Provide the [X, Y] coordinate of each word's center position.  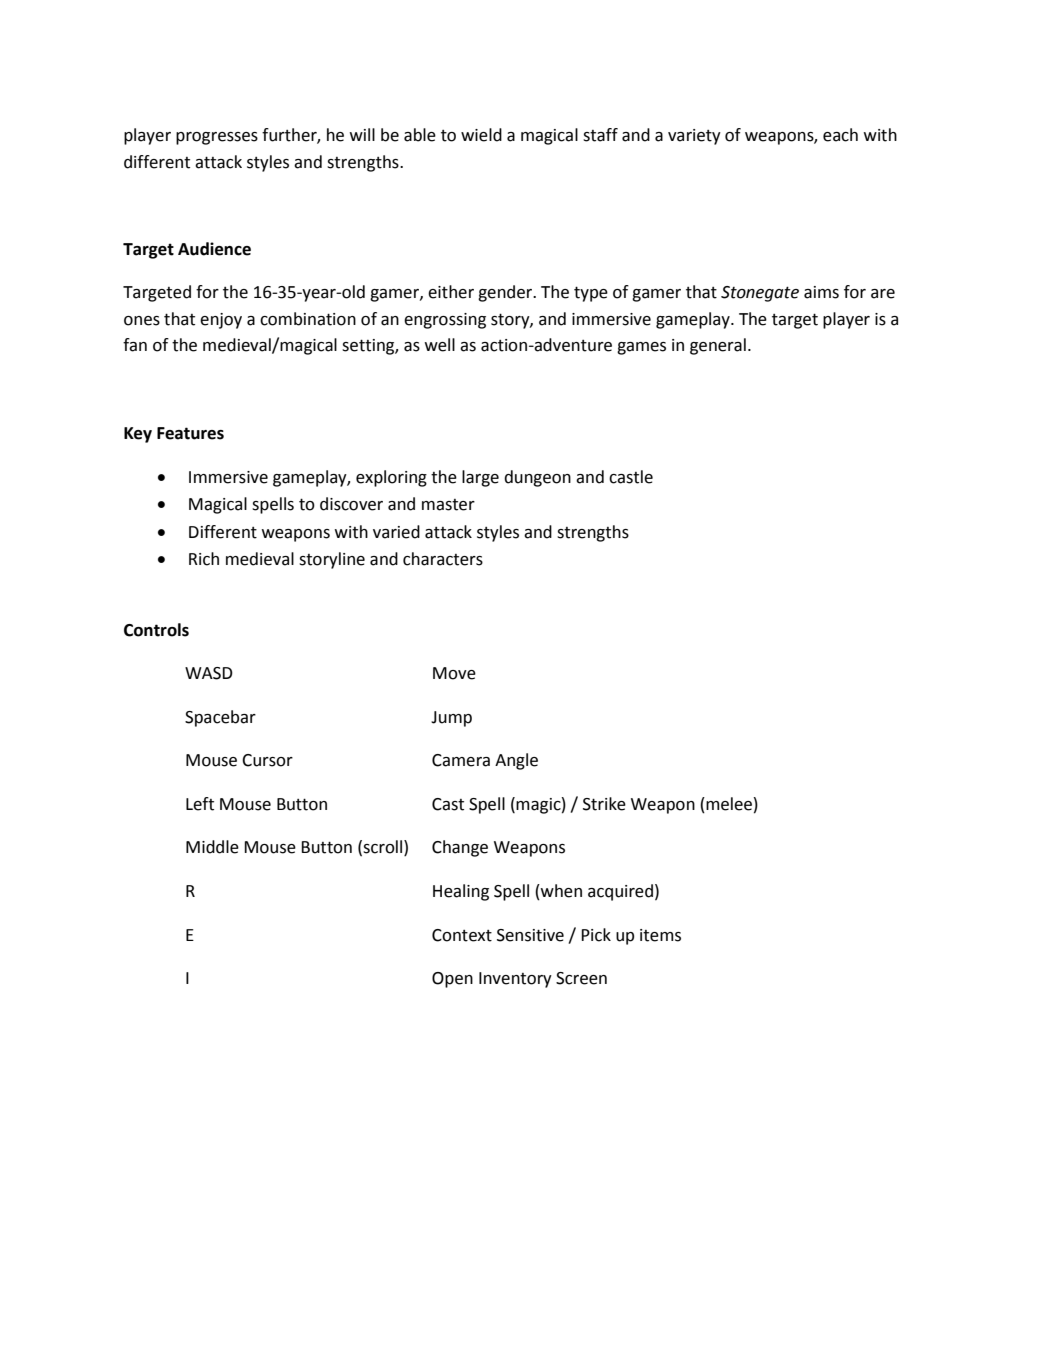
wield [481, 135]
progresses [217, 138]
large [480, 478]
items [660, 935]
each [840, 135]
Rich [204, 559]
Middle [212, 847]
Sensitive [530, 935]
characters [443, 559]
